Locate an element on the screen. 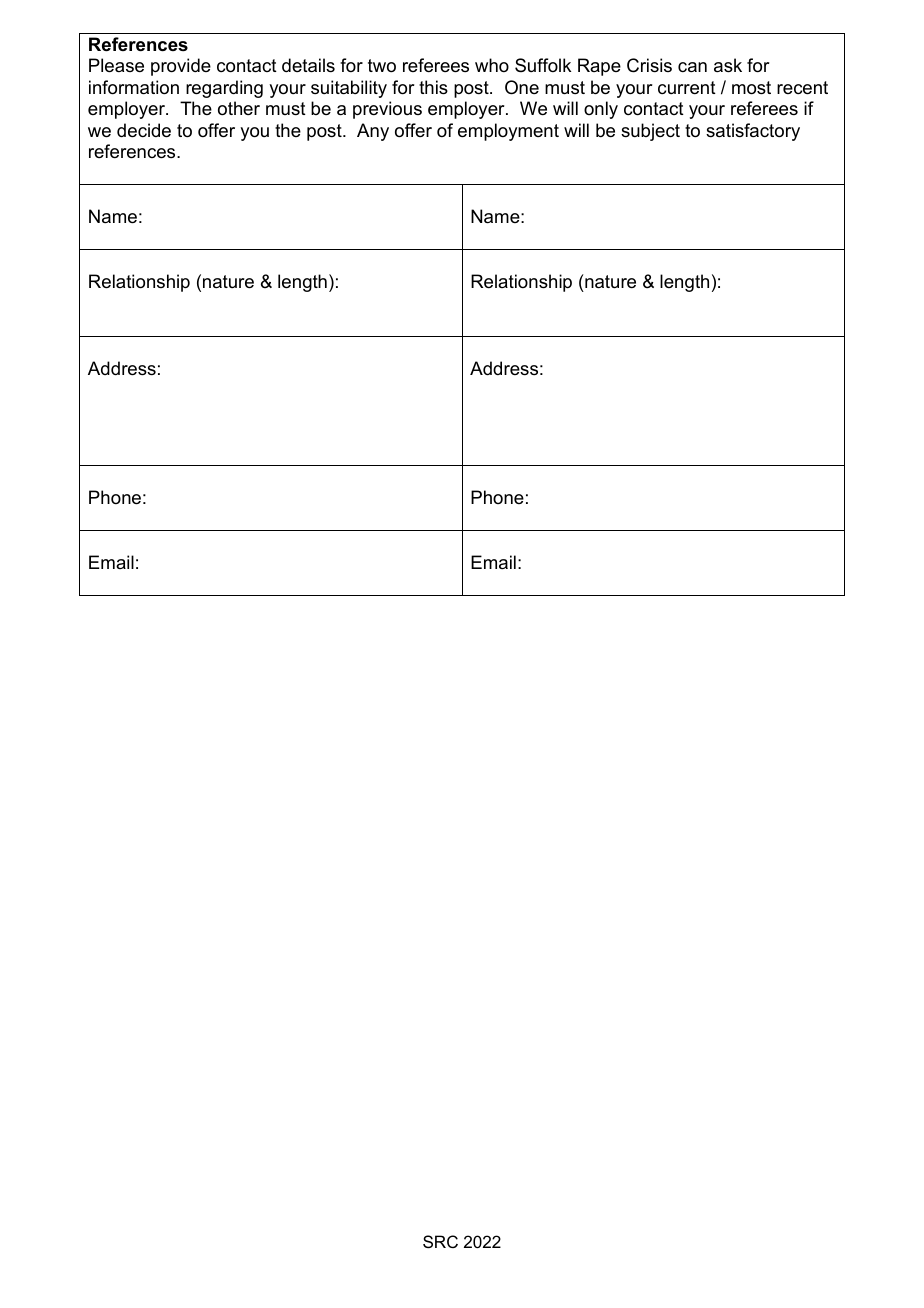 The width and height of the screenshot is (924, 1308). only is located at coordinates (601, 110).
